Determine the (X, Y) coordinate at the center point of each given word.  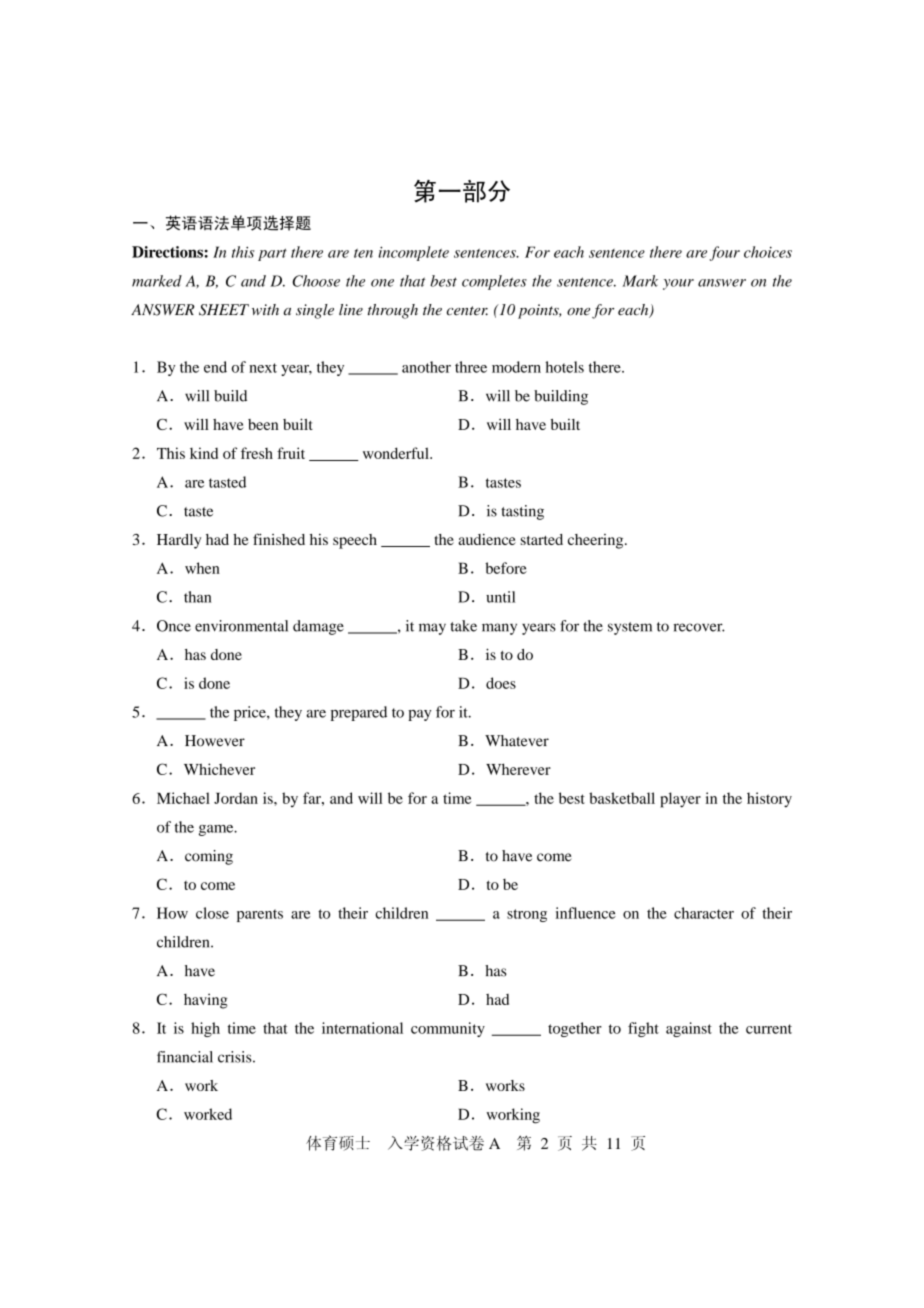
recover (699, 627)
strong (527, 915)
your (678, 284)
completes (494, 282)
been (263, 424)
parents (260, 915)
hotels (564, 367)
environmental (241, 626)
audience (487, 539)
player (680, 800)
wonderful (397, 453)
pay (419, 715)
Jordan (236, 798)
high (205, 1029)
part (272, 254)
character (704, 913)
